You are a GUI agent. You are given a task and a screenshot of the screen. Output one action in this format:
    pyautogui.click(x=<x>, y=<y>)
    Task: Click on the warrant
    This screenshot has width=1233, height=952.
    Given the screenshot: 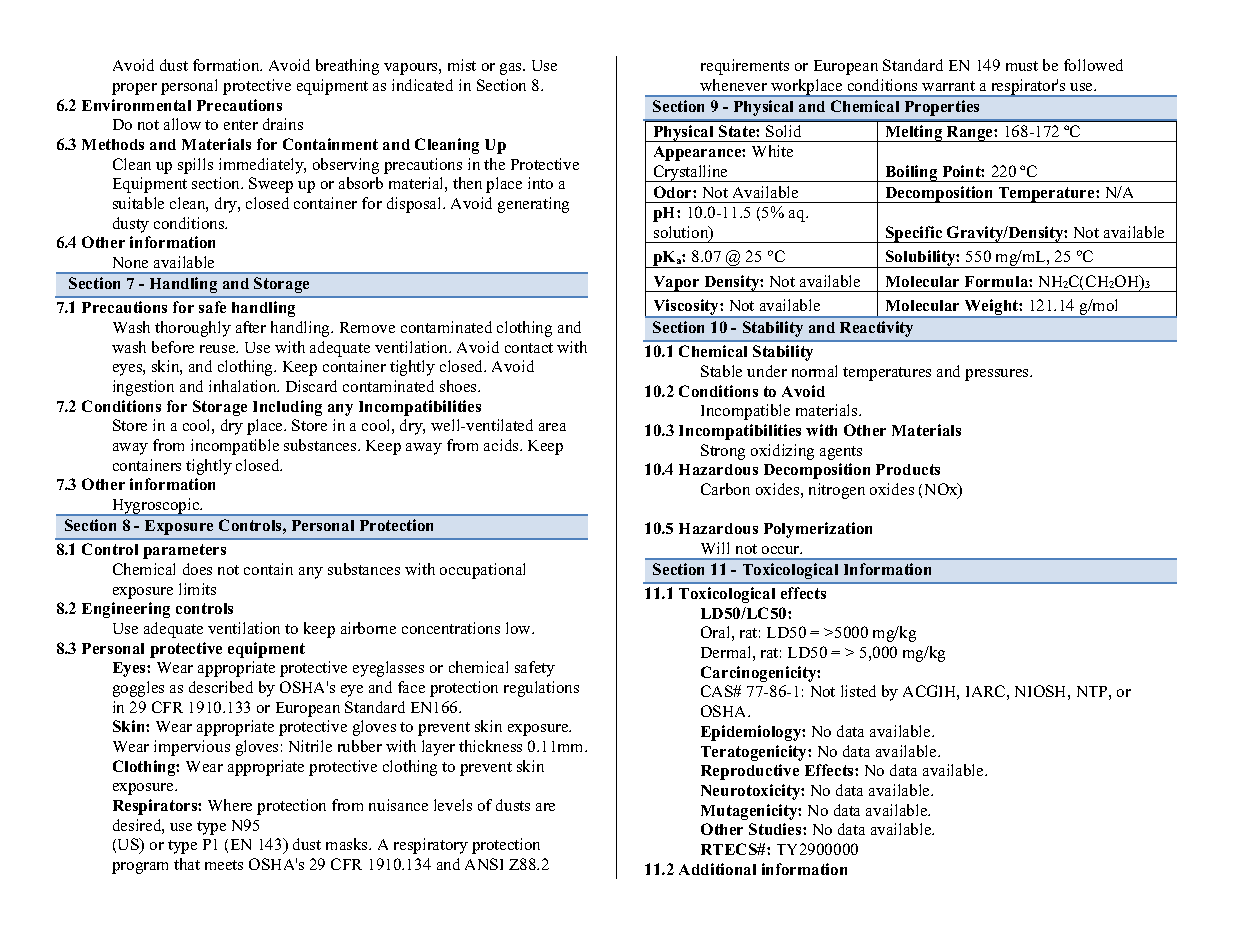 What is the action you would take?
    pyautogui.click(x=948, y=86)
